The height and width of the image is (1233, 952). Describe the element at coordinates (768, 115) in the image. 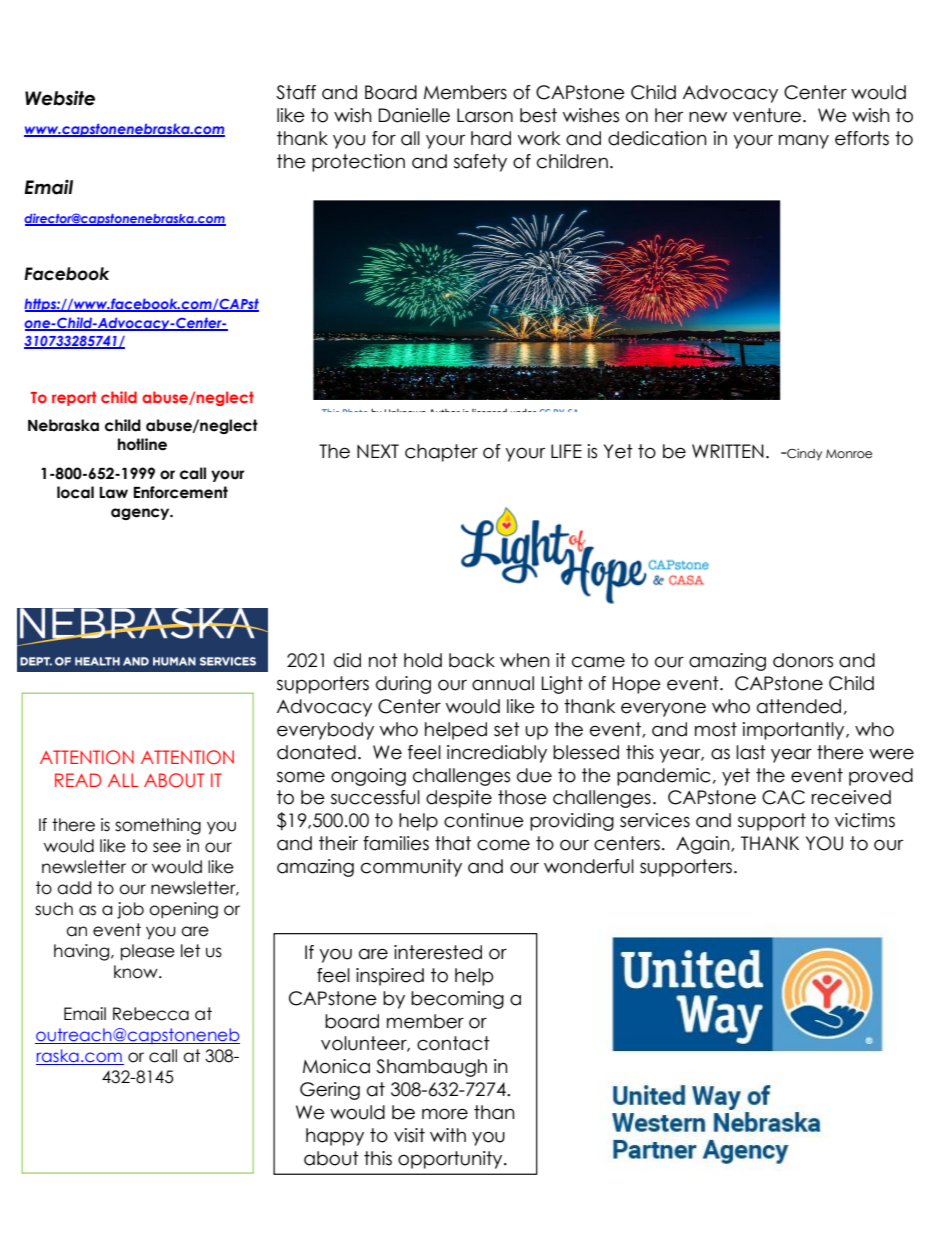

I see `venture` at that location.
